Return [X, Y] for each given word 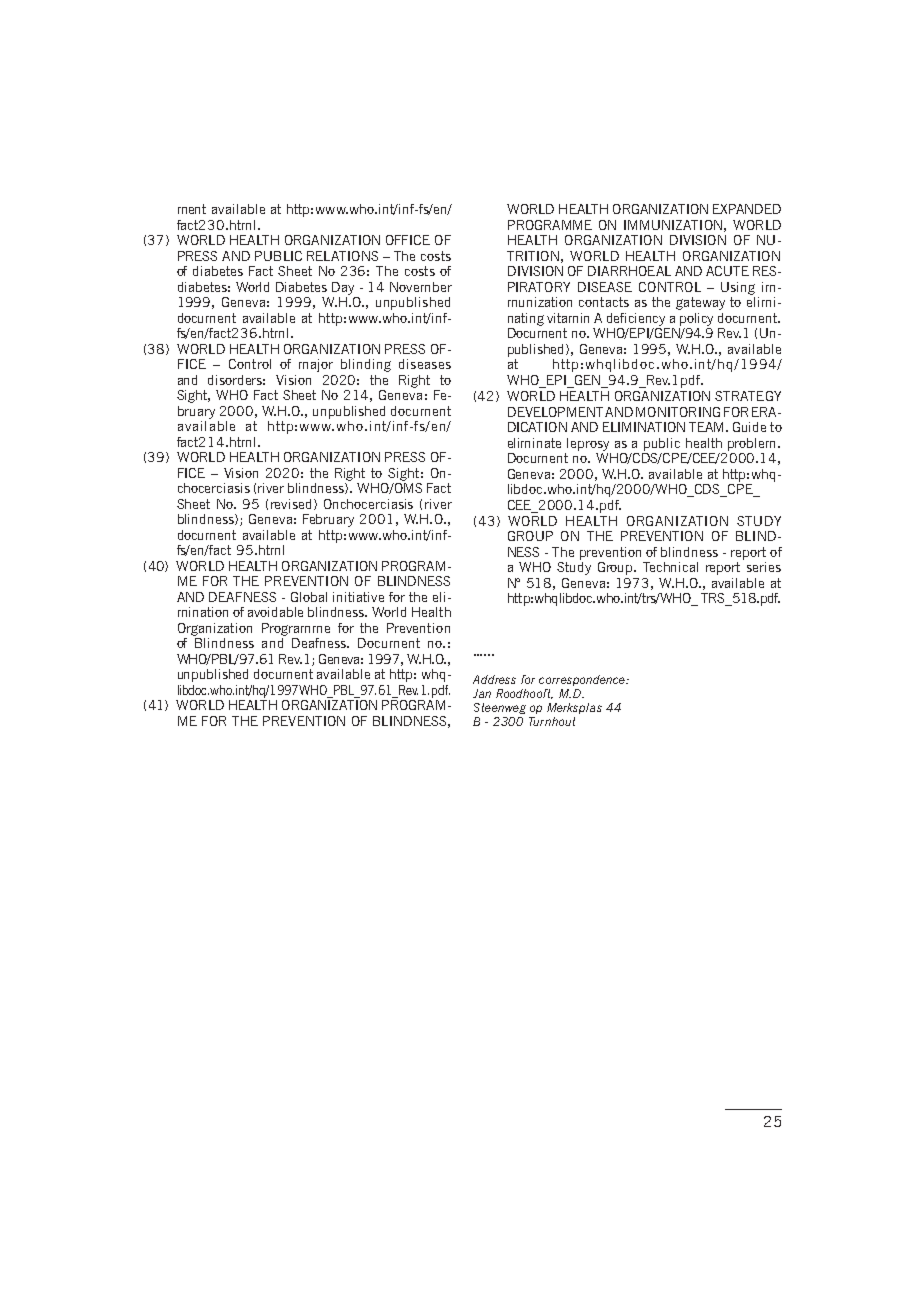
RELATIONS [342, 256]
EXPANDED [747, 209]
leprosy [588, 444]
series [764, 567]
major [316, 365]
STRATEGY [748, 396]
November [421, 287]
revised [293, 504]
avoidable [275, 612]
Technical [670, 567]
